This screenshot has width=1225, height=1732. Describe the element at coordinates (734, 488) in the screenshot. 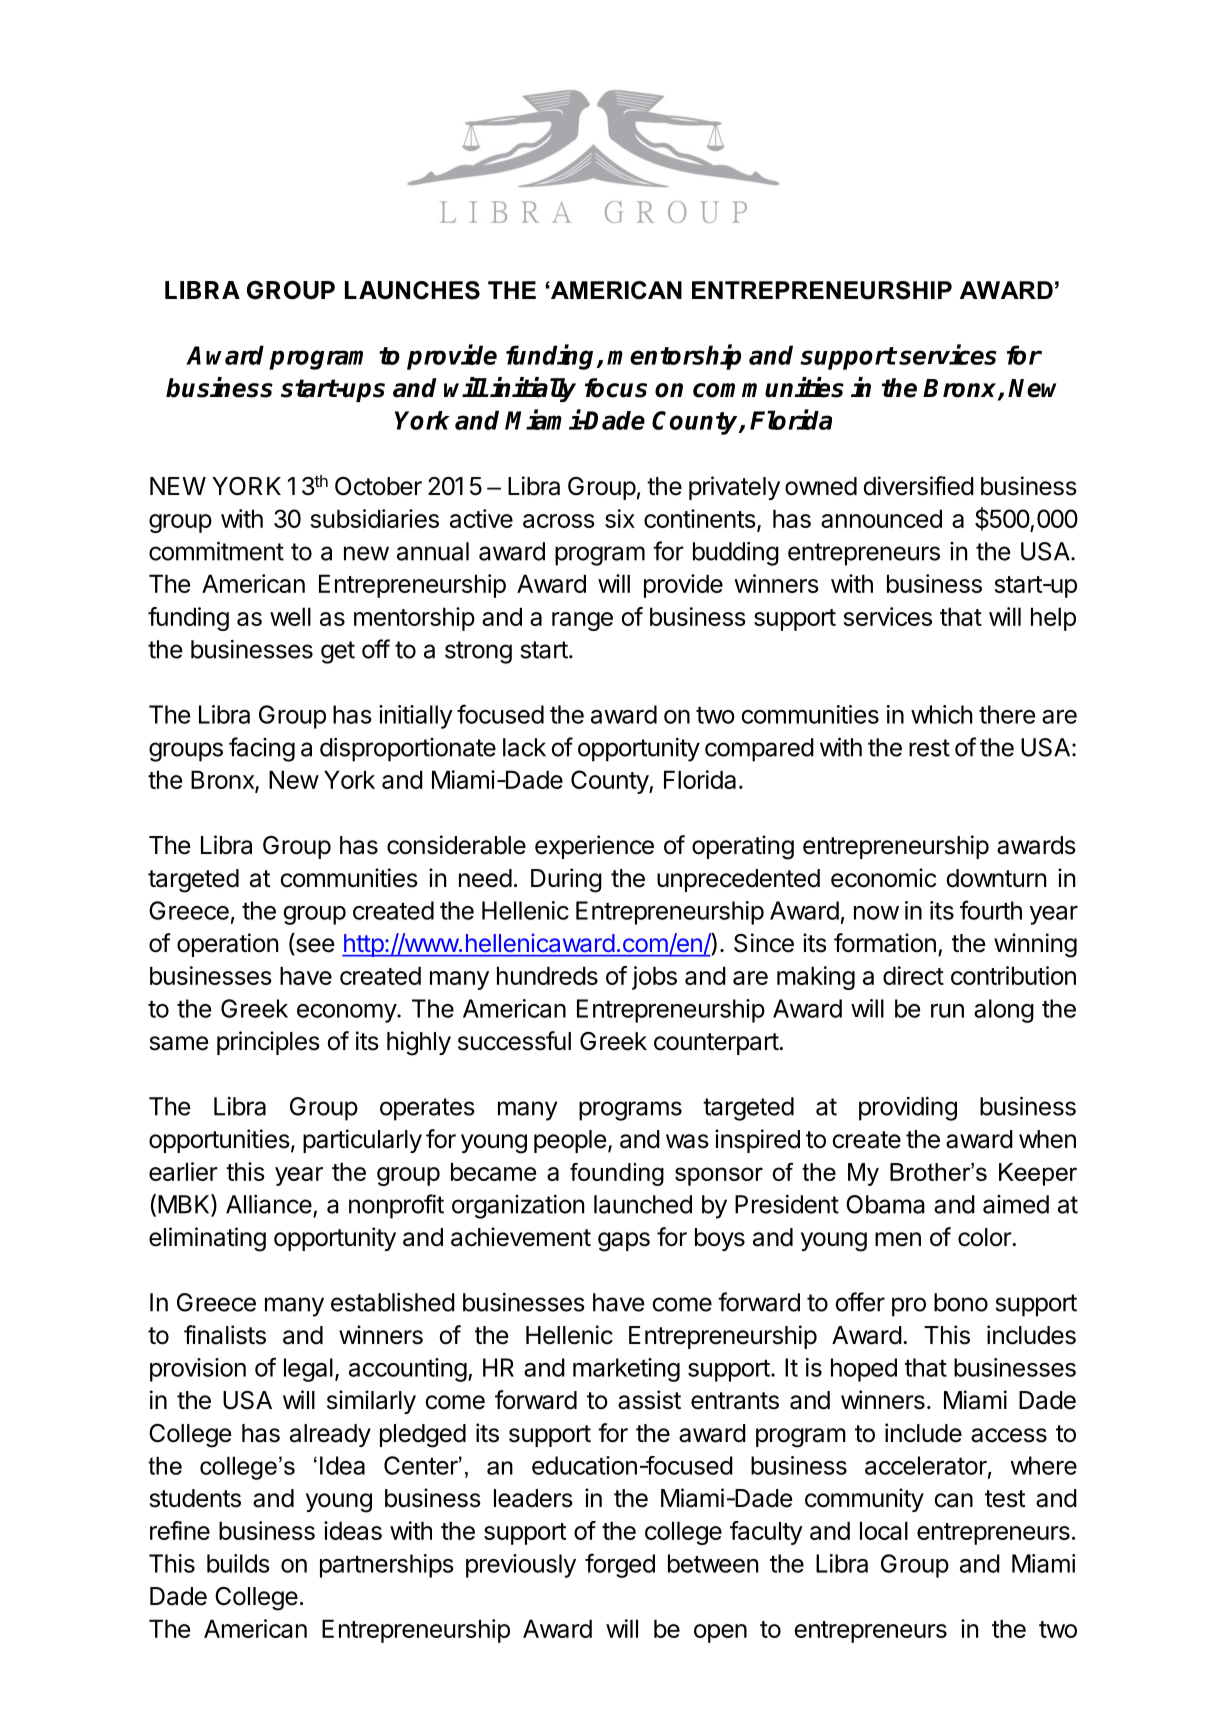

I see `privately` at that location.
